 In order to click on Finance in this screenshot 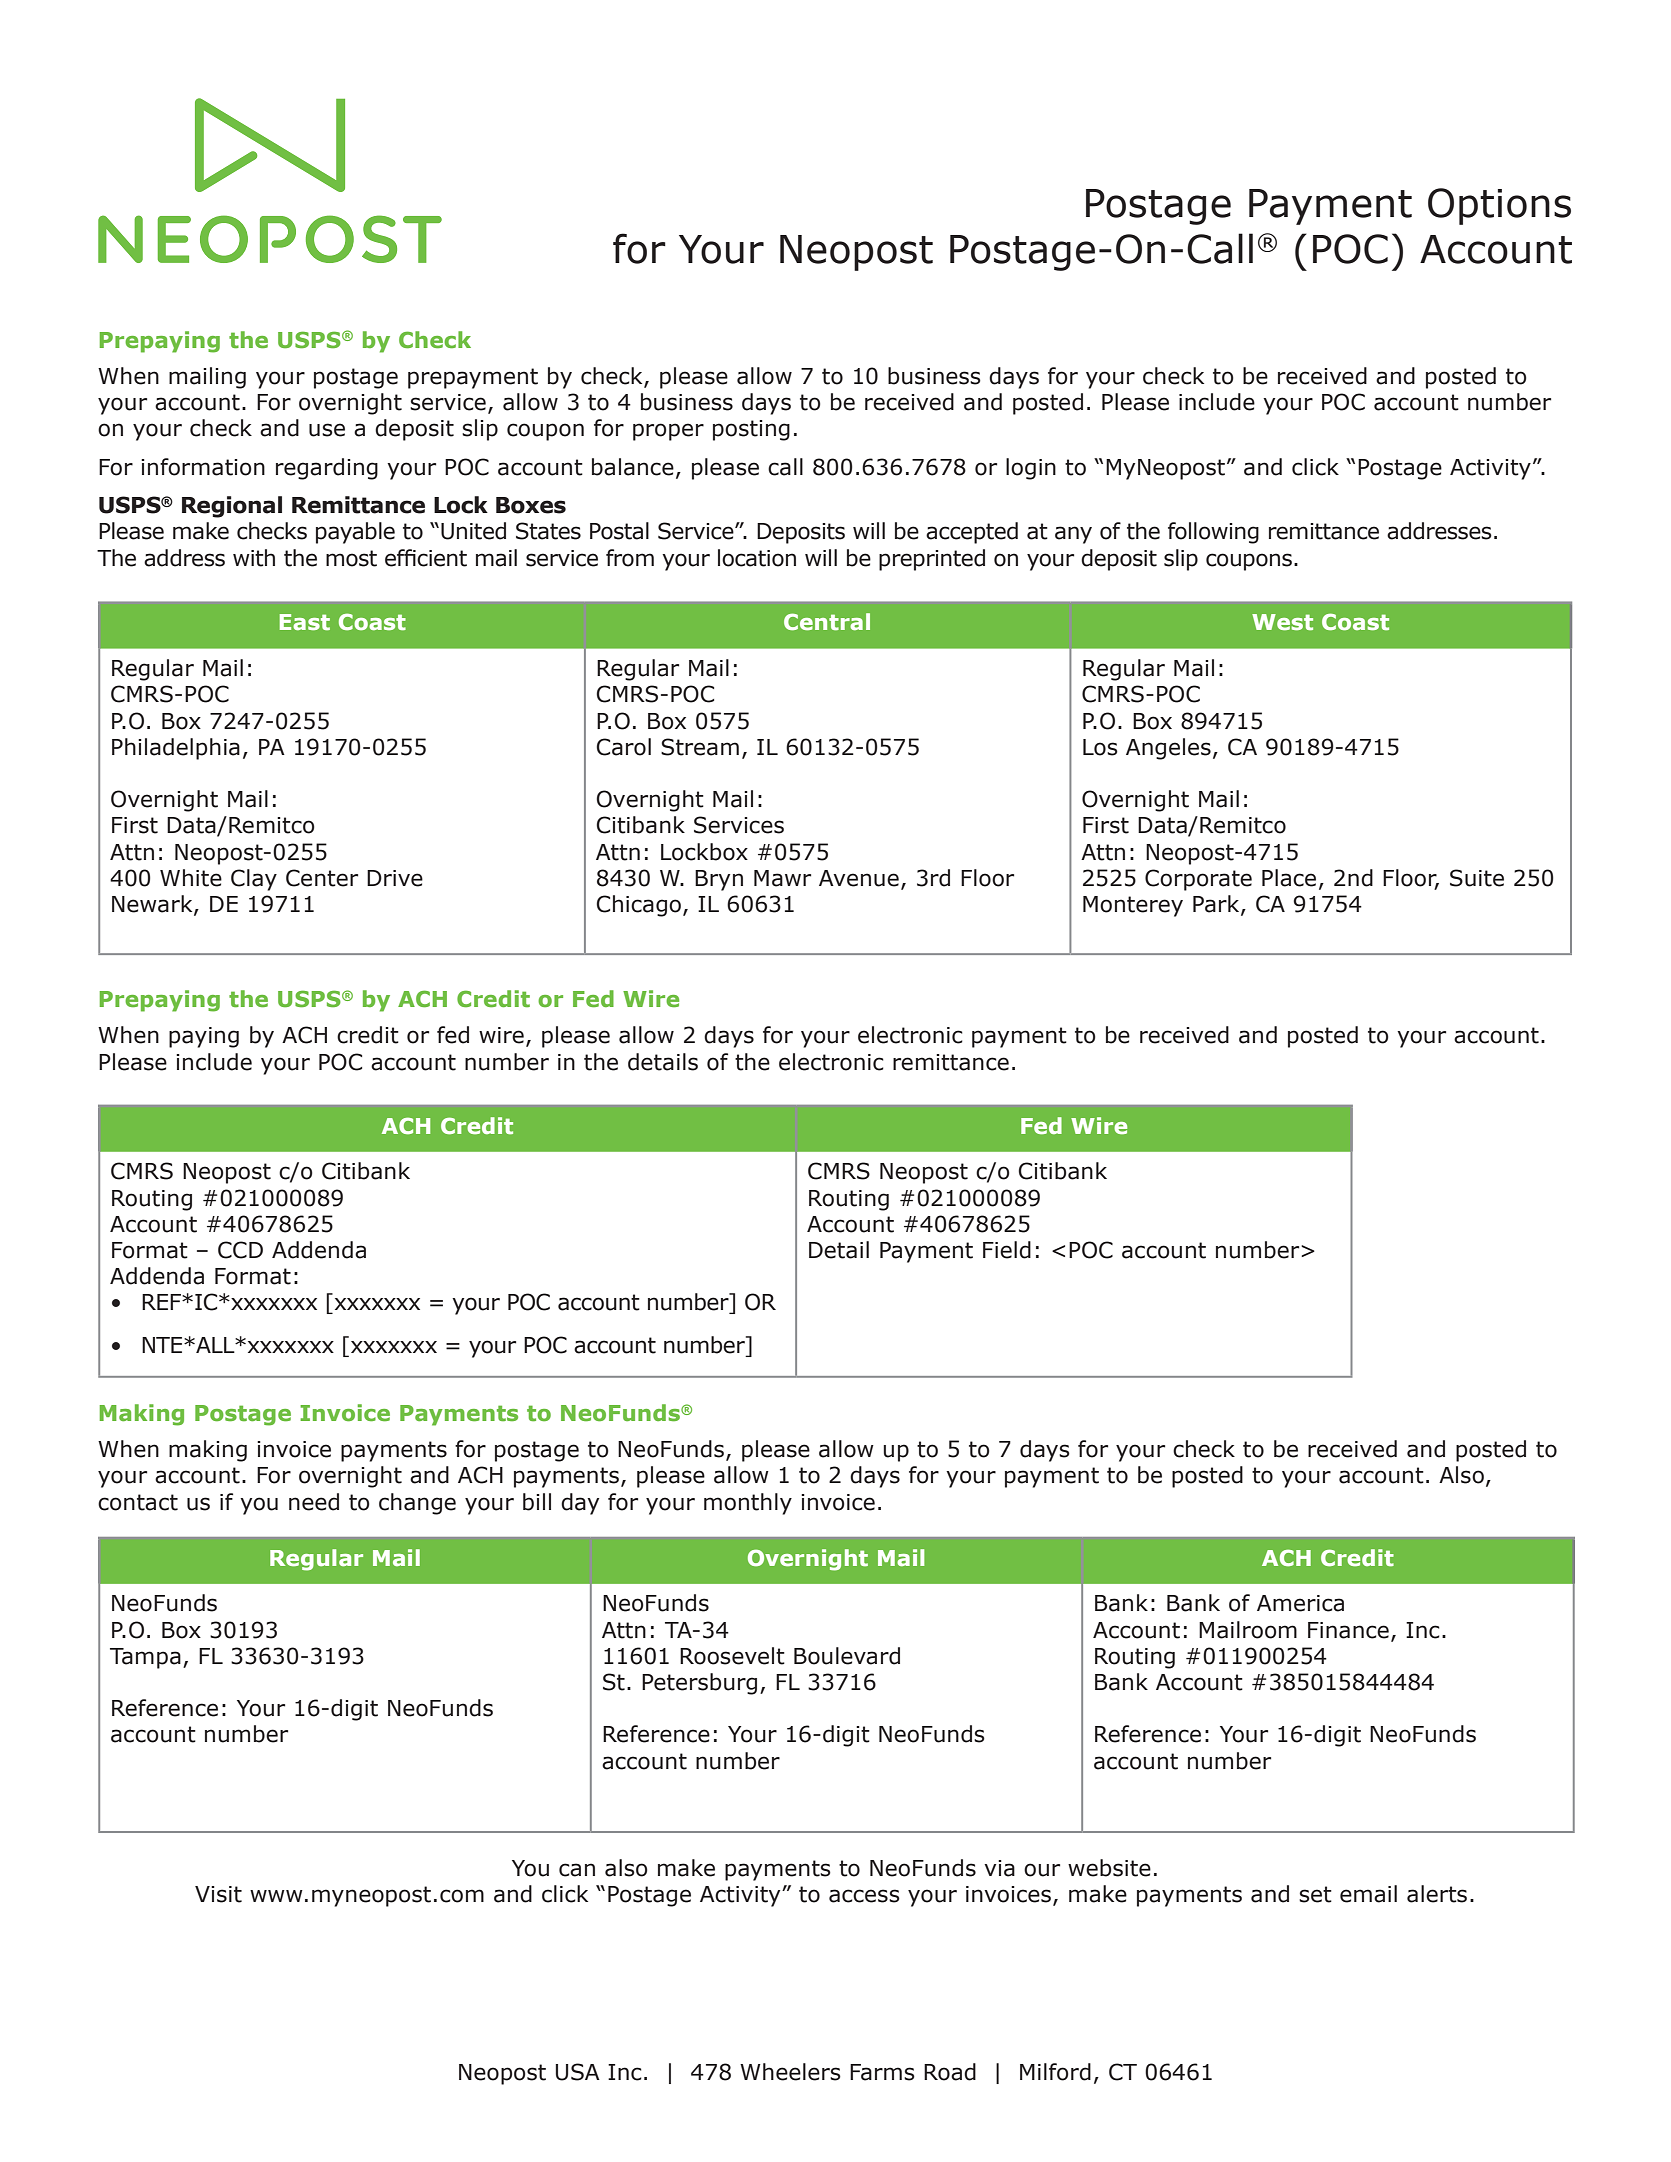, I will do `click(1348, 1630)`.
